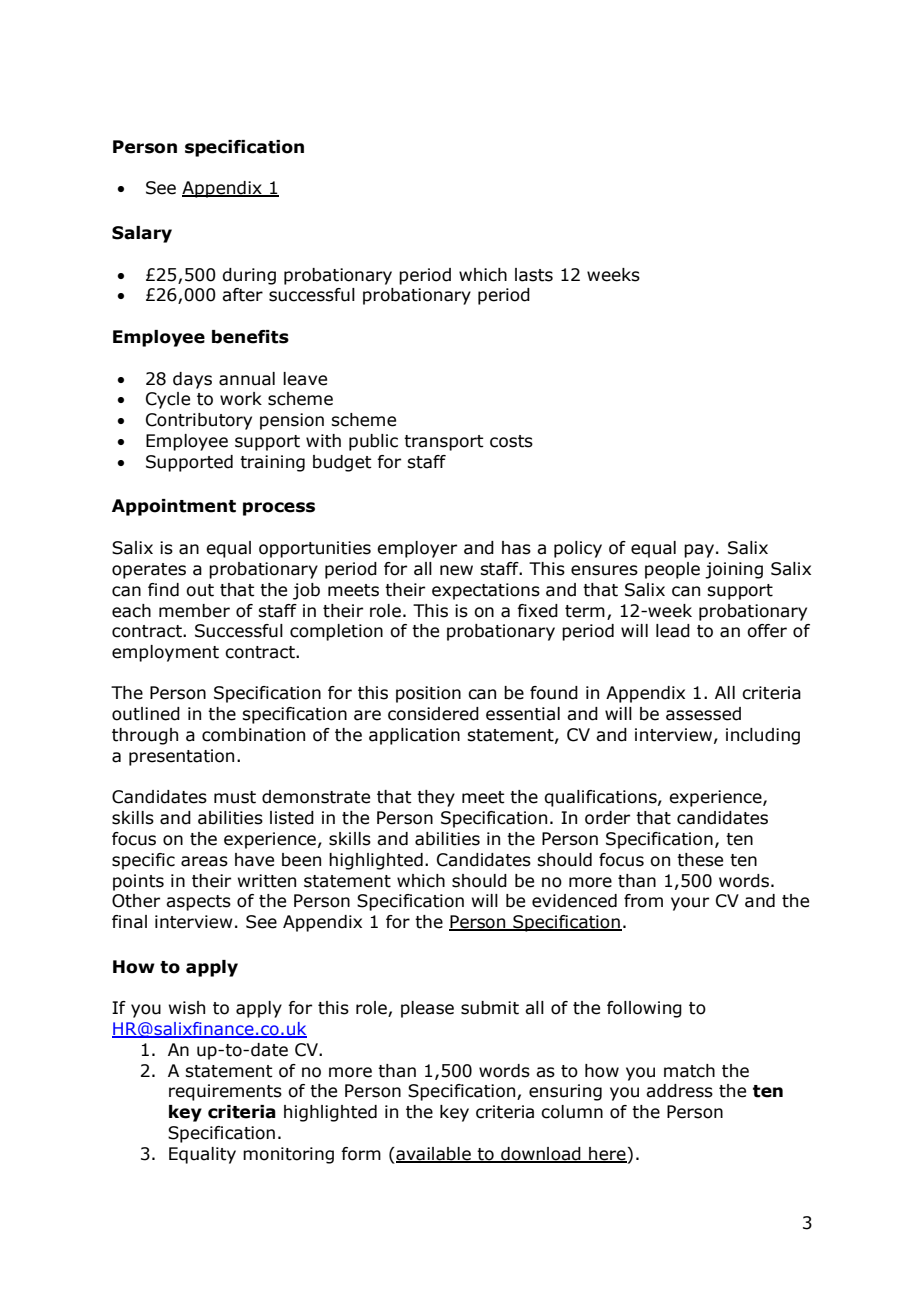  Describe the element at coordinates (679, 1091) in the screenshot. I see `address` at that location.
